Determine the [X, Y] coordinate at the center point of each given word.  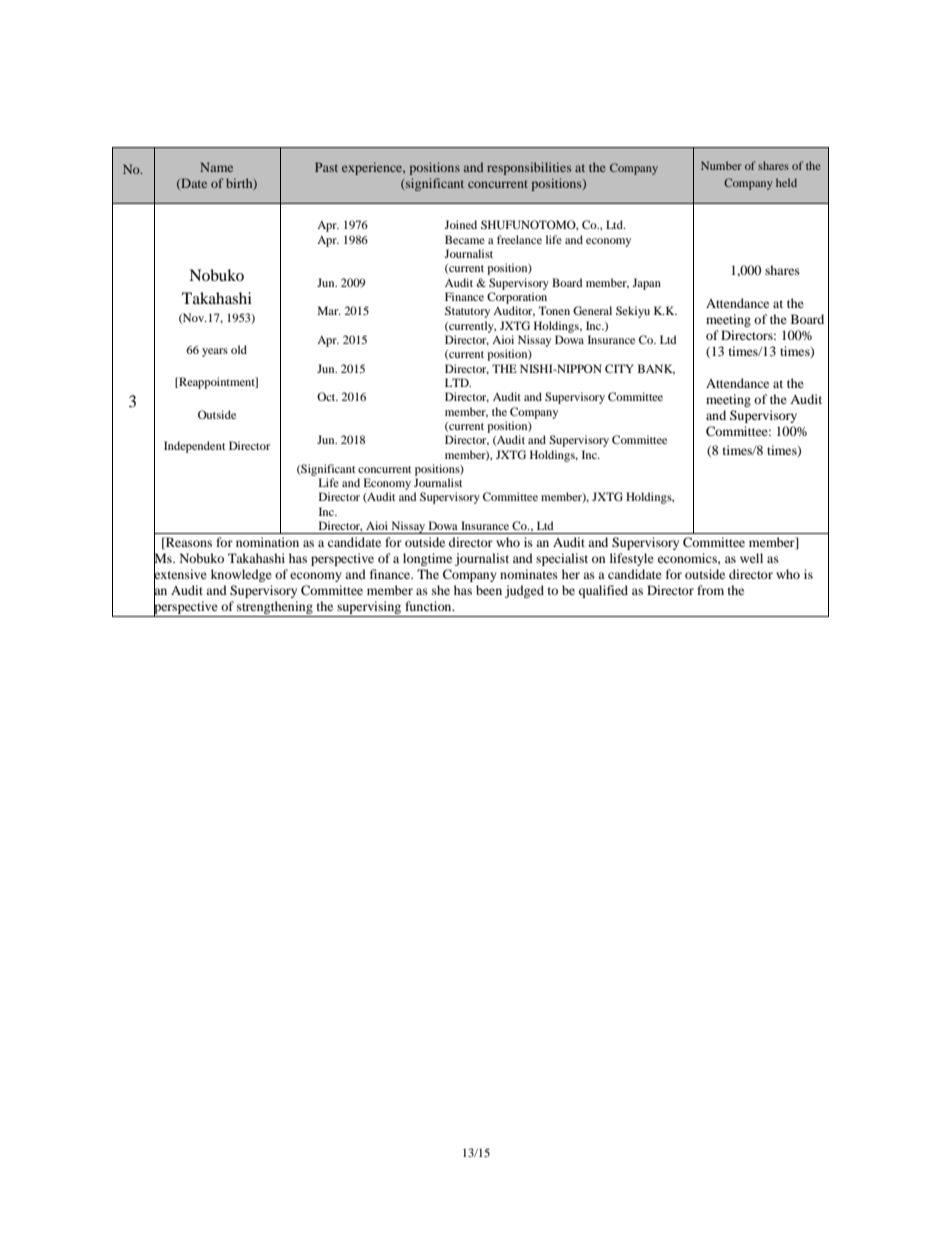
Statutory [467, 312]
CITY [619, 368]
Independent [195, 447]
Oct [327, 396]
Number [721, 165]
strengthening [275, 609]
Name [216, 167]
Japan [646, 284]
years [215, 352]
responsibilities [529, 168]
